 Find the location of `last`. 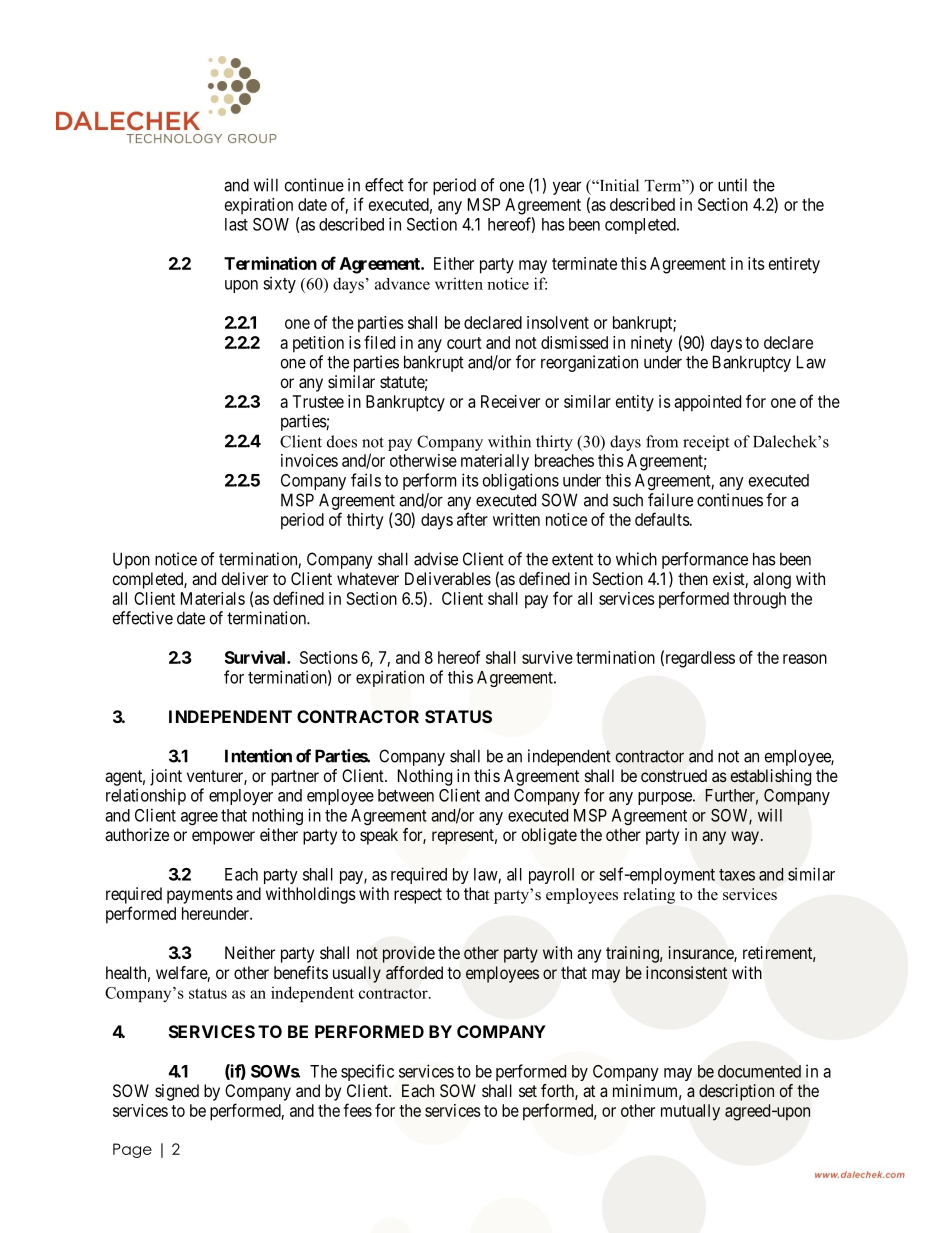

last is located at coordinates (236, 224).
